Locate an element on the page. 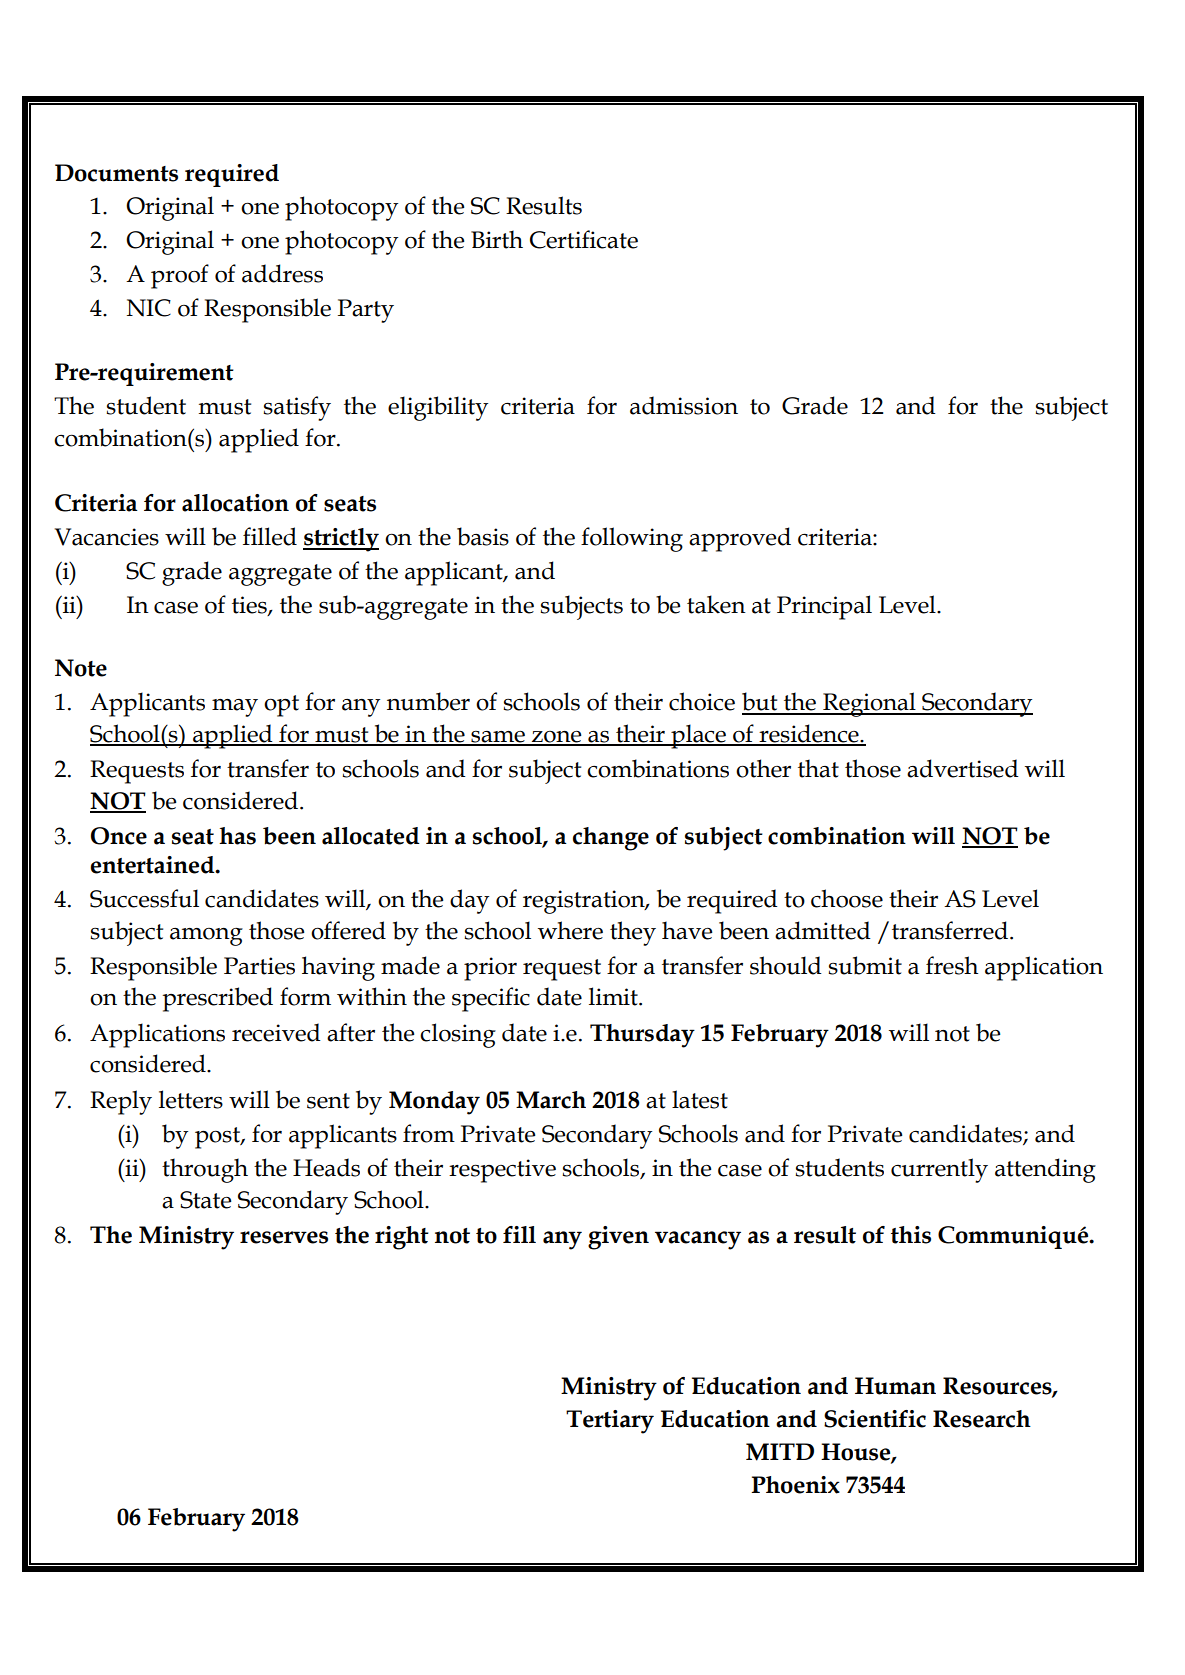  may is located at coordinates (235, 708).
